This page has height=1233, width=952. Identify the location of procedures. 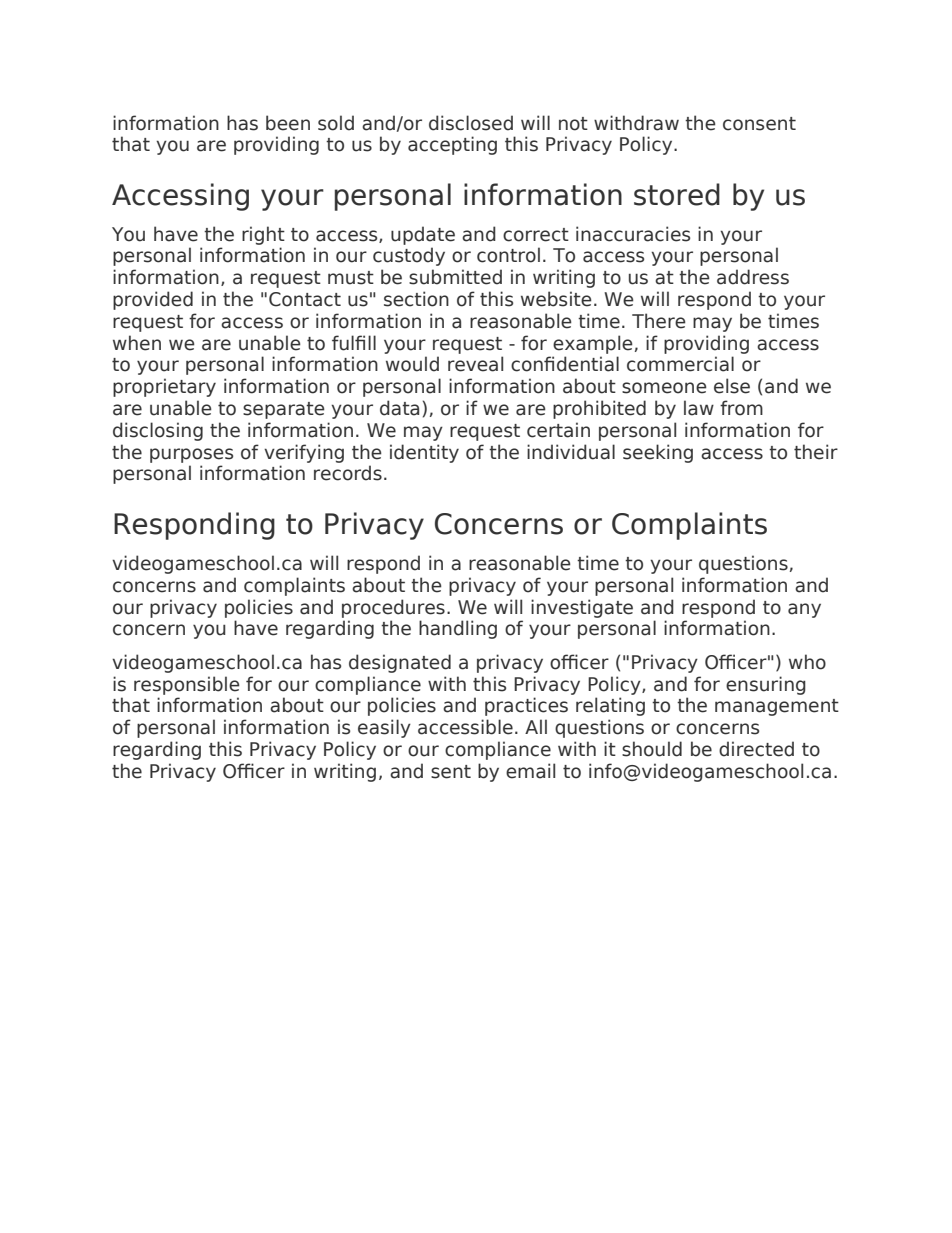
(393, 608).
